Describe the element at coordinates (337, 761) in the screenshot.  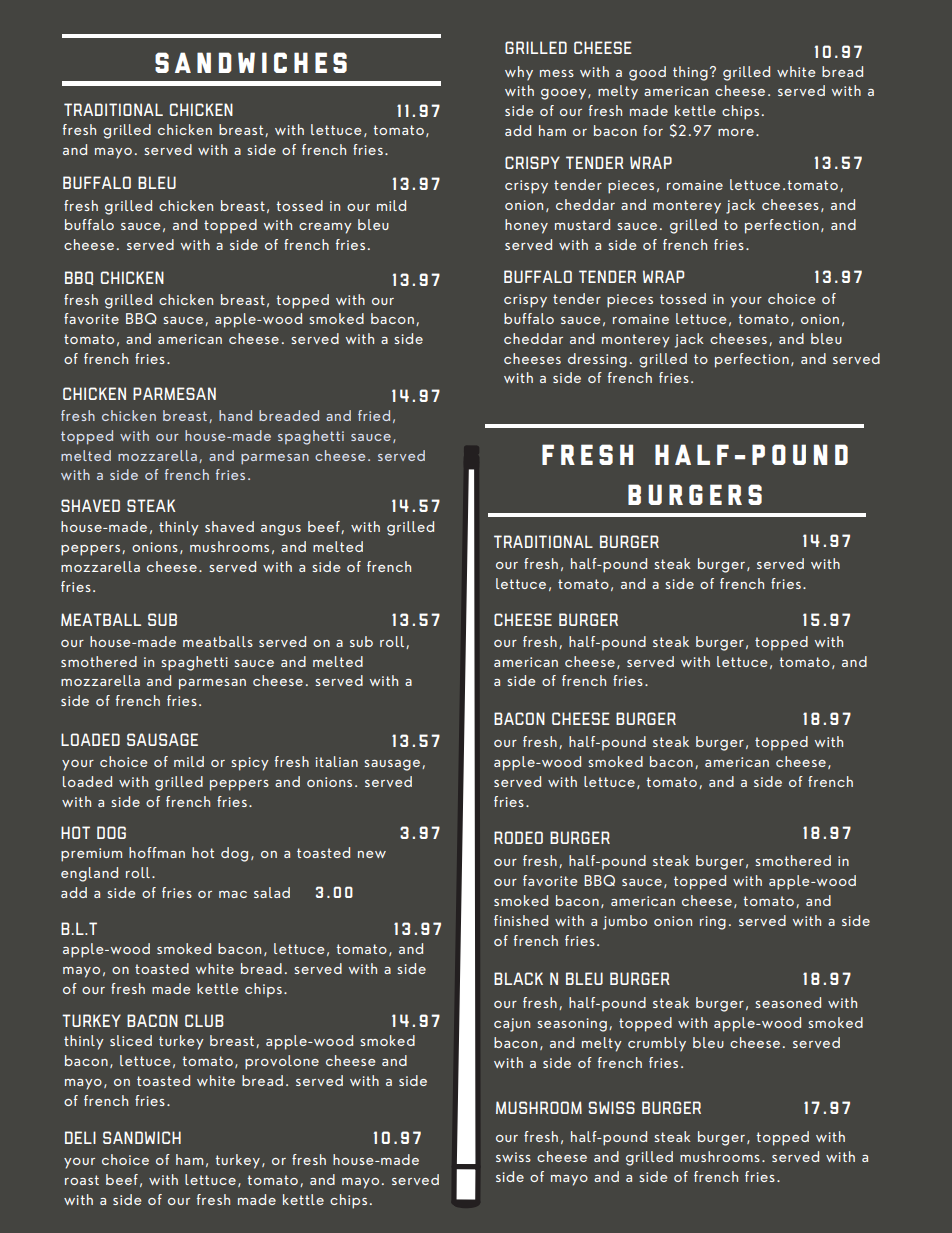
I see `italian` at that location.
